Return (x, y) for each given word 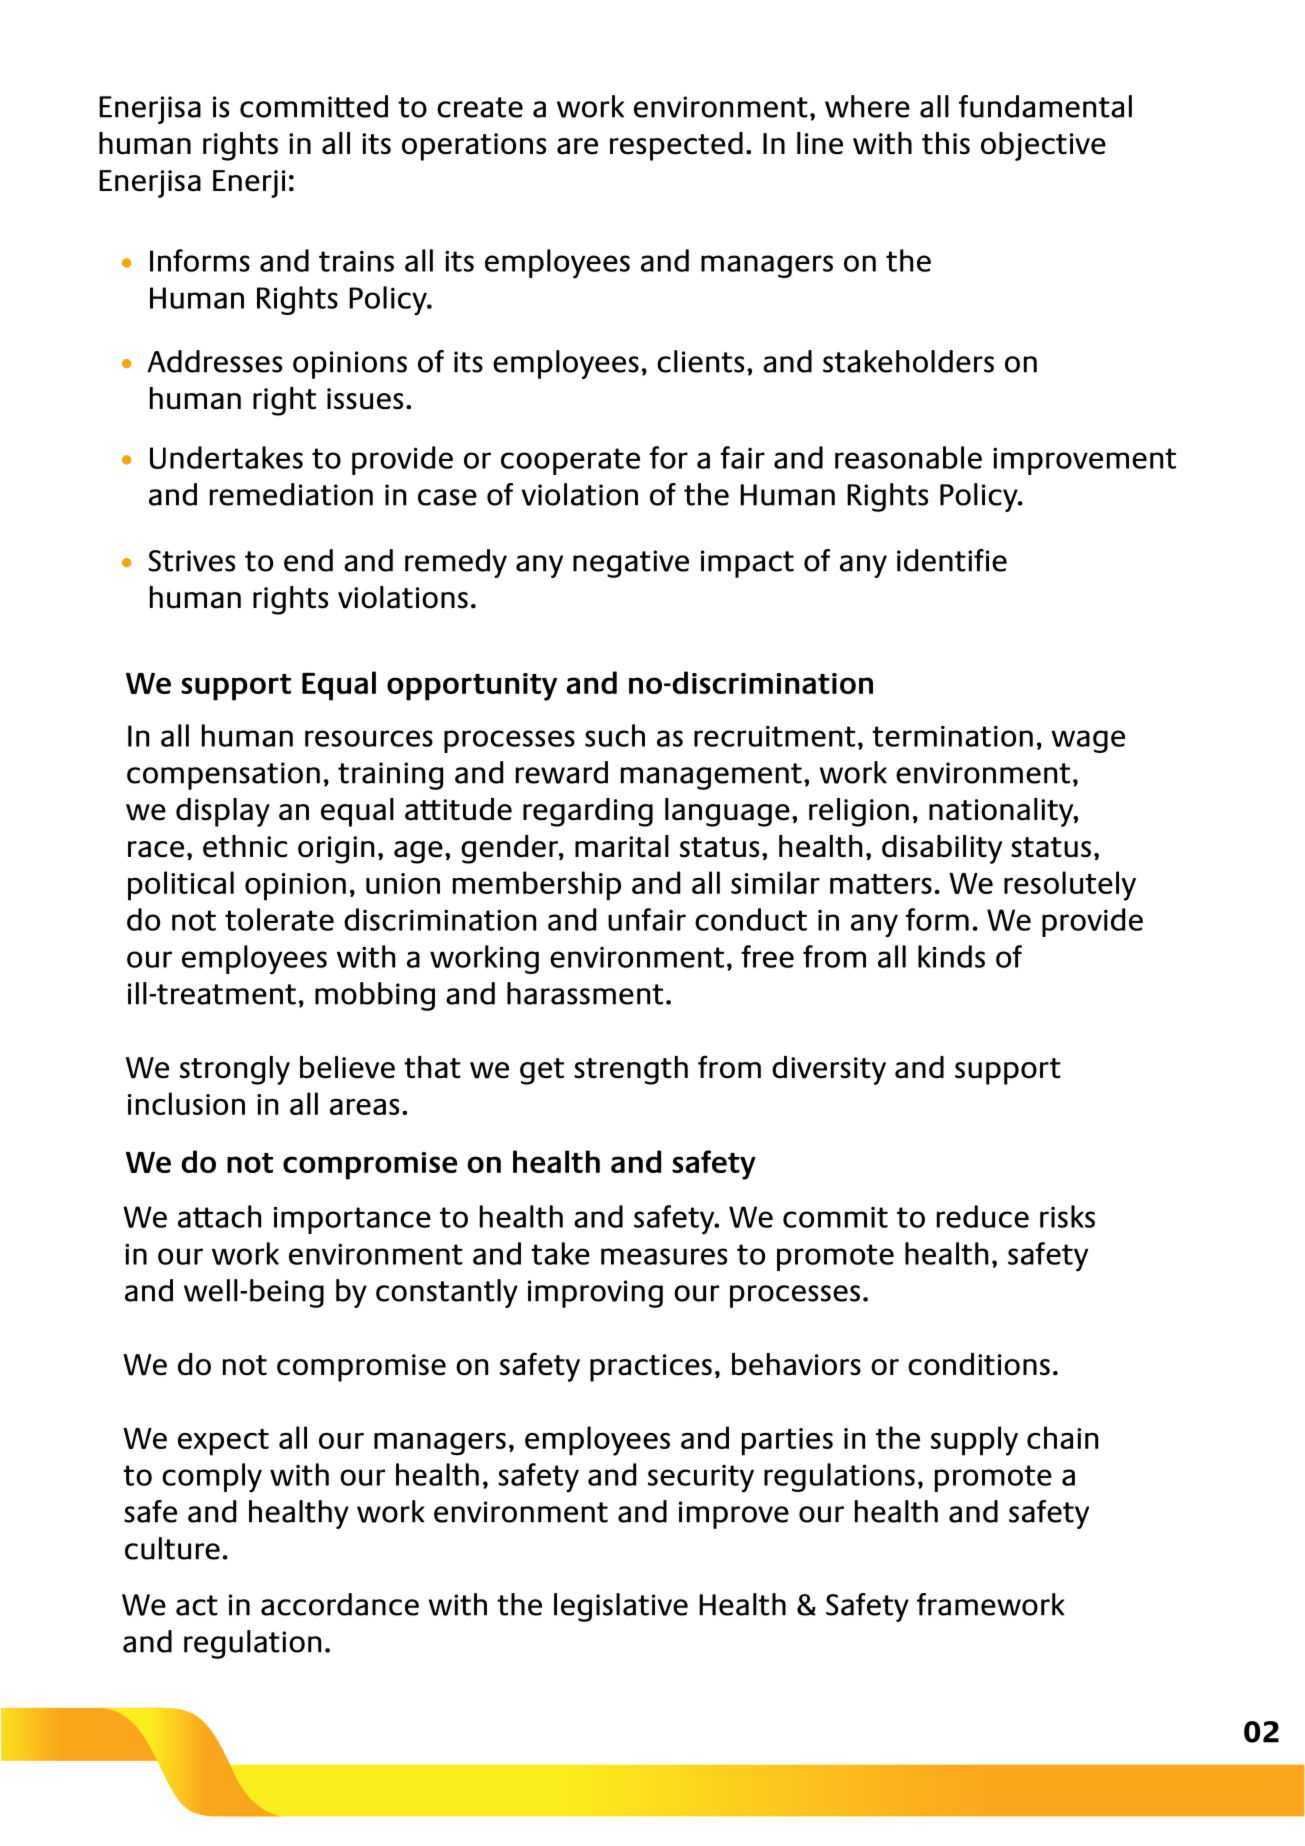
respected (676, 146)
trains (356, 261)
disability (942, 849)
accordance (340, 1604)
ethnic (245, 846)
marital (622, 846)
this (946, 143)
